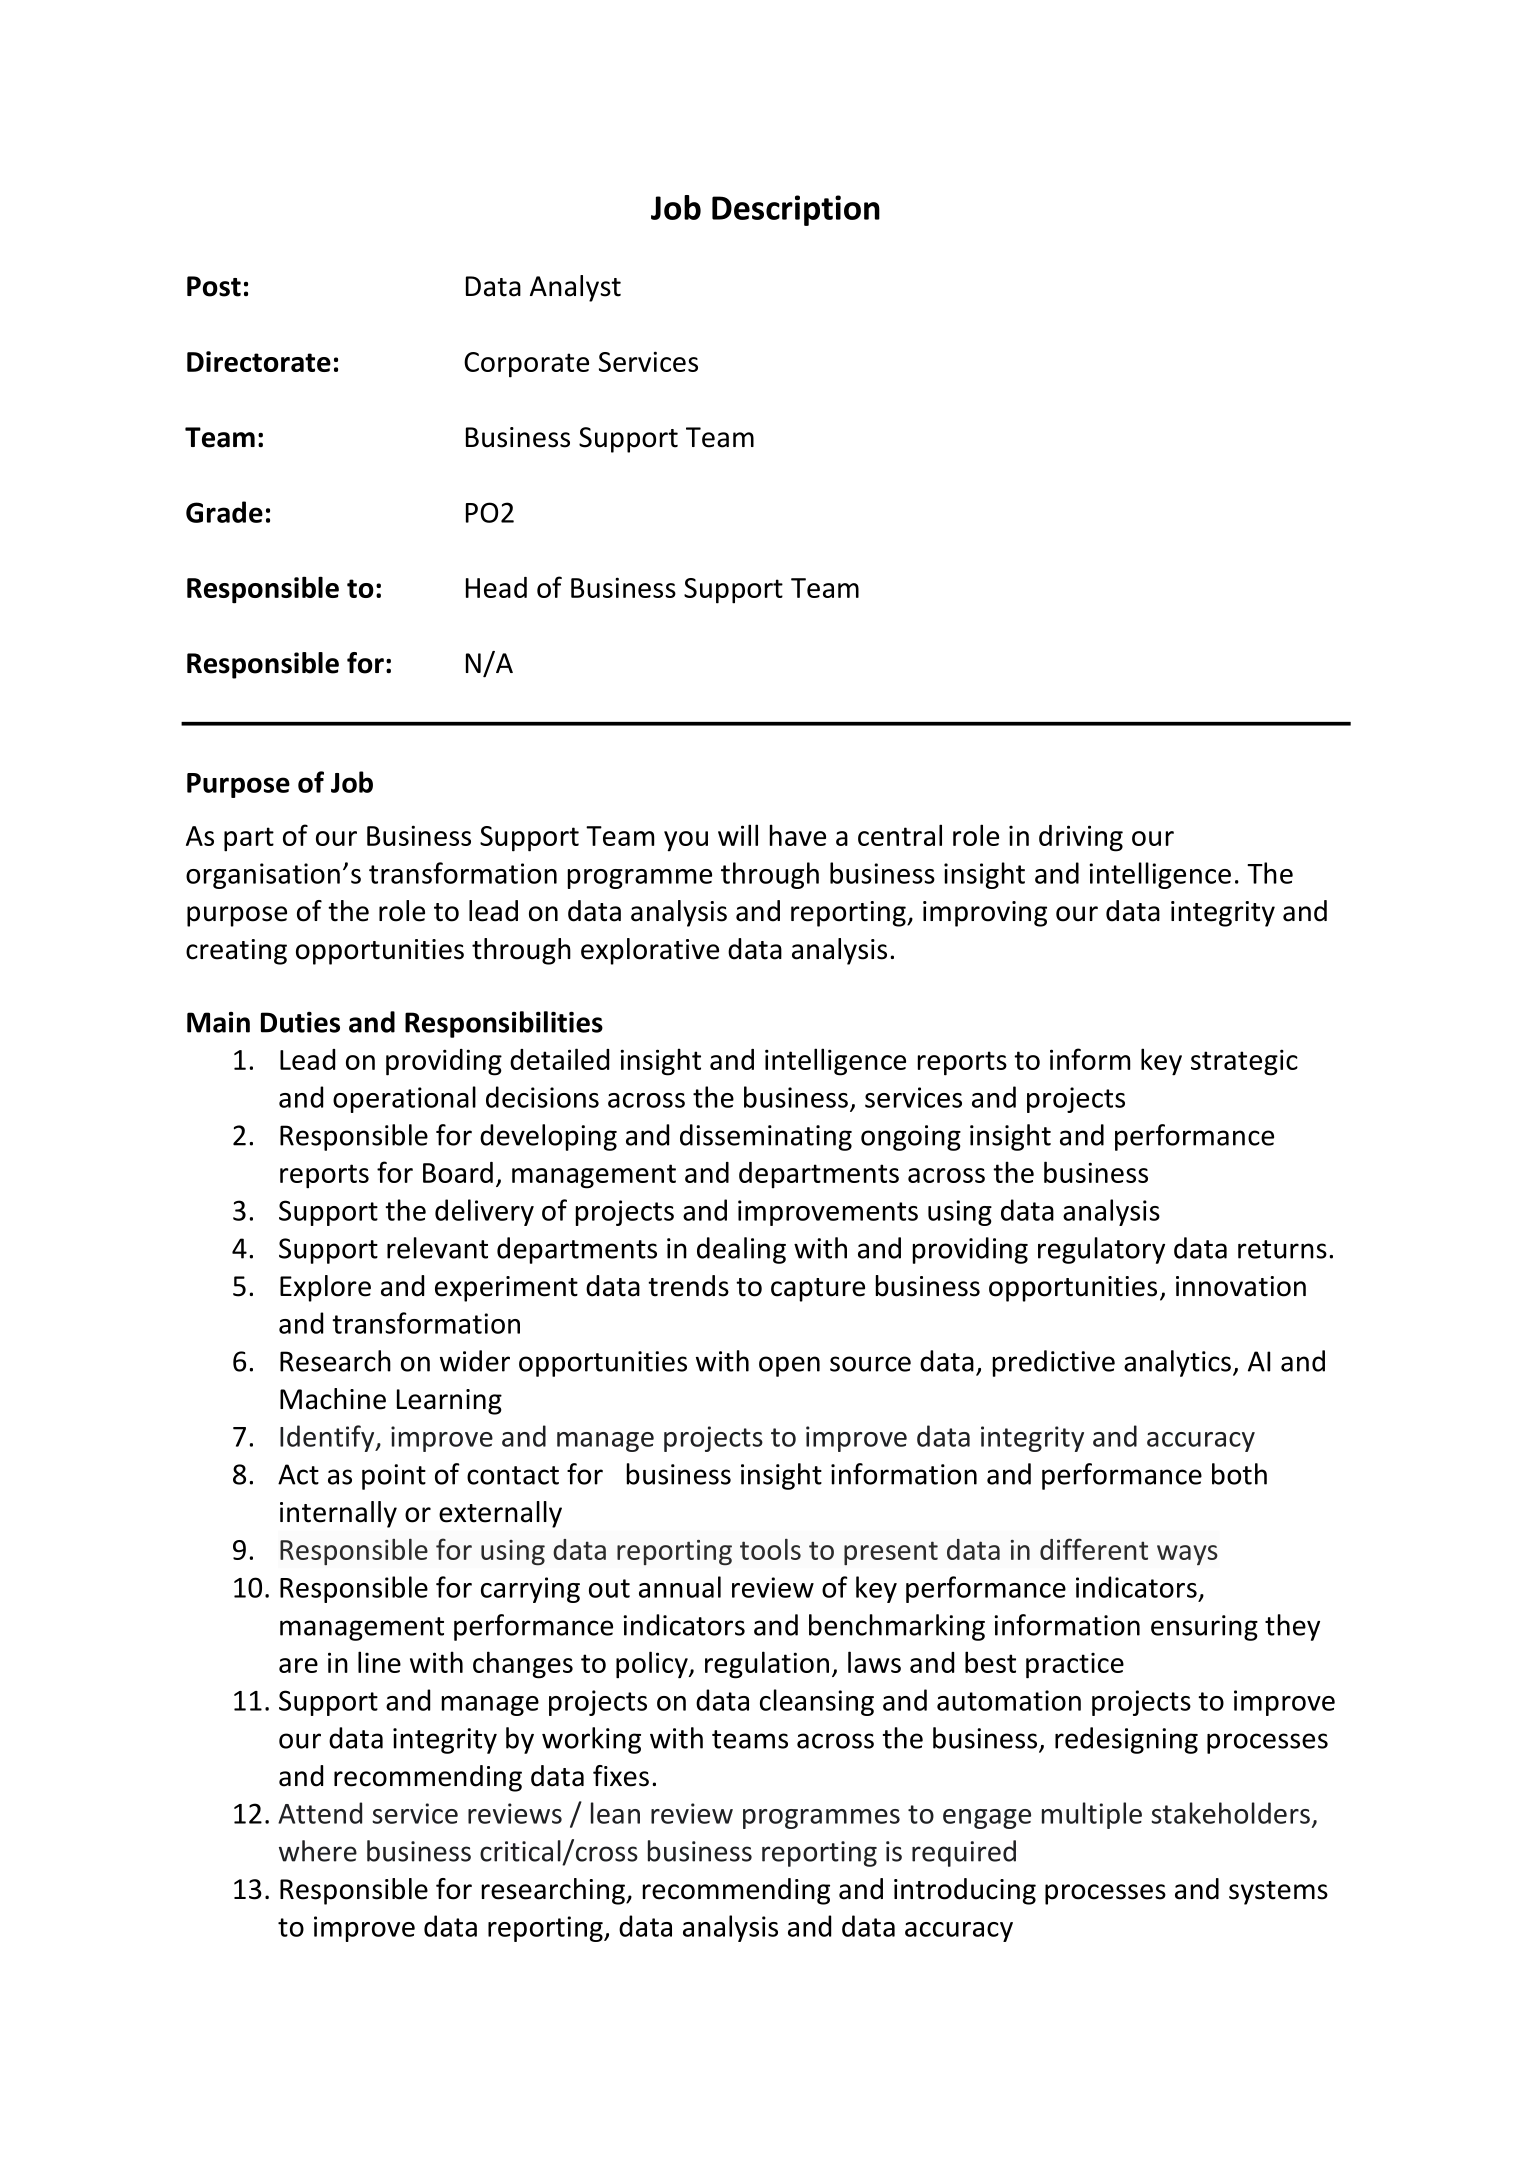  Describe the element at coordinates (575, 288) in the document. I see `Analyst` at that location.
